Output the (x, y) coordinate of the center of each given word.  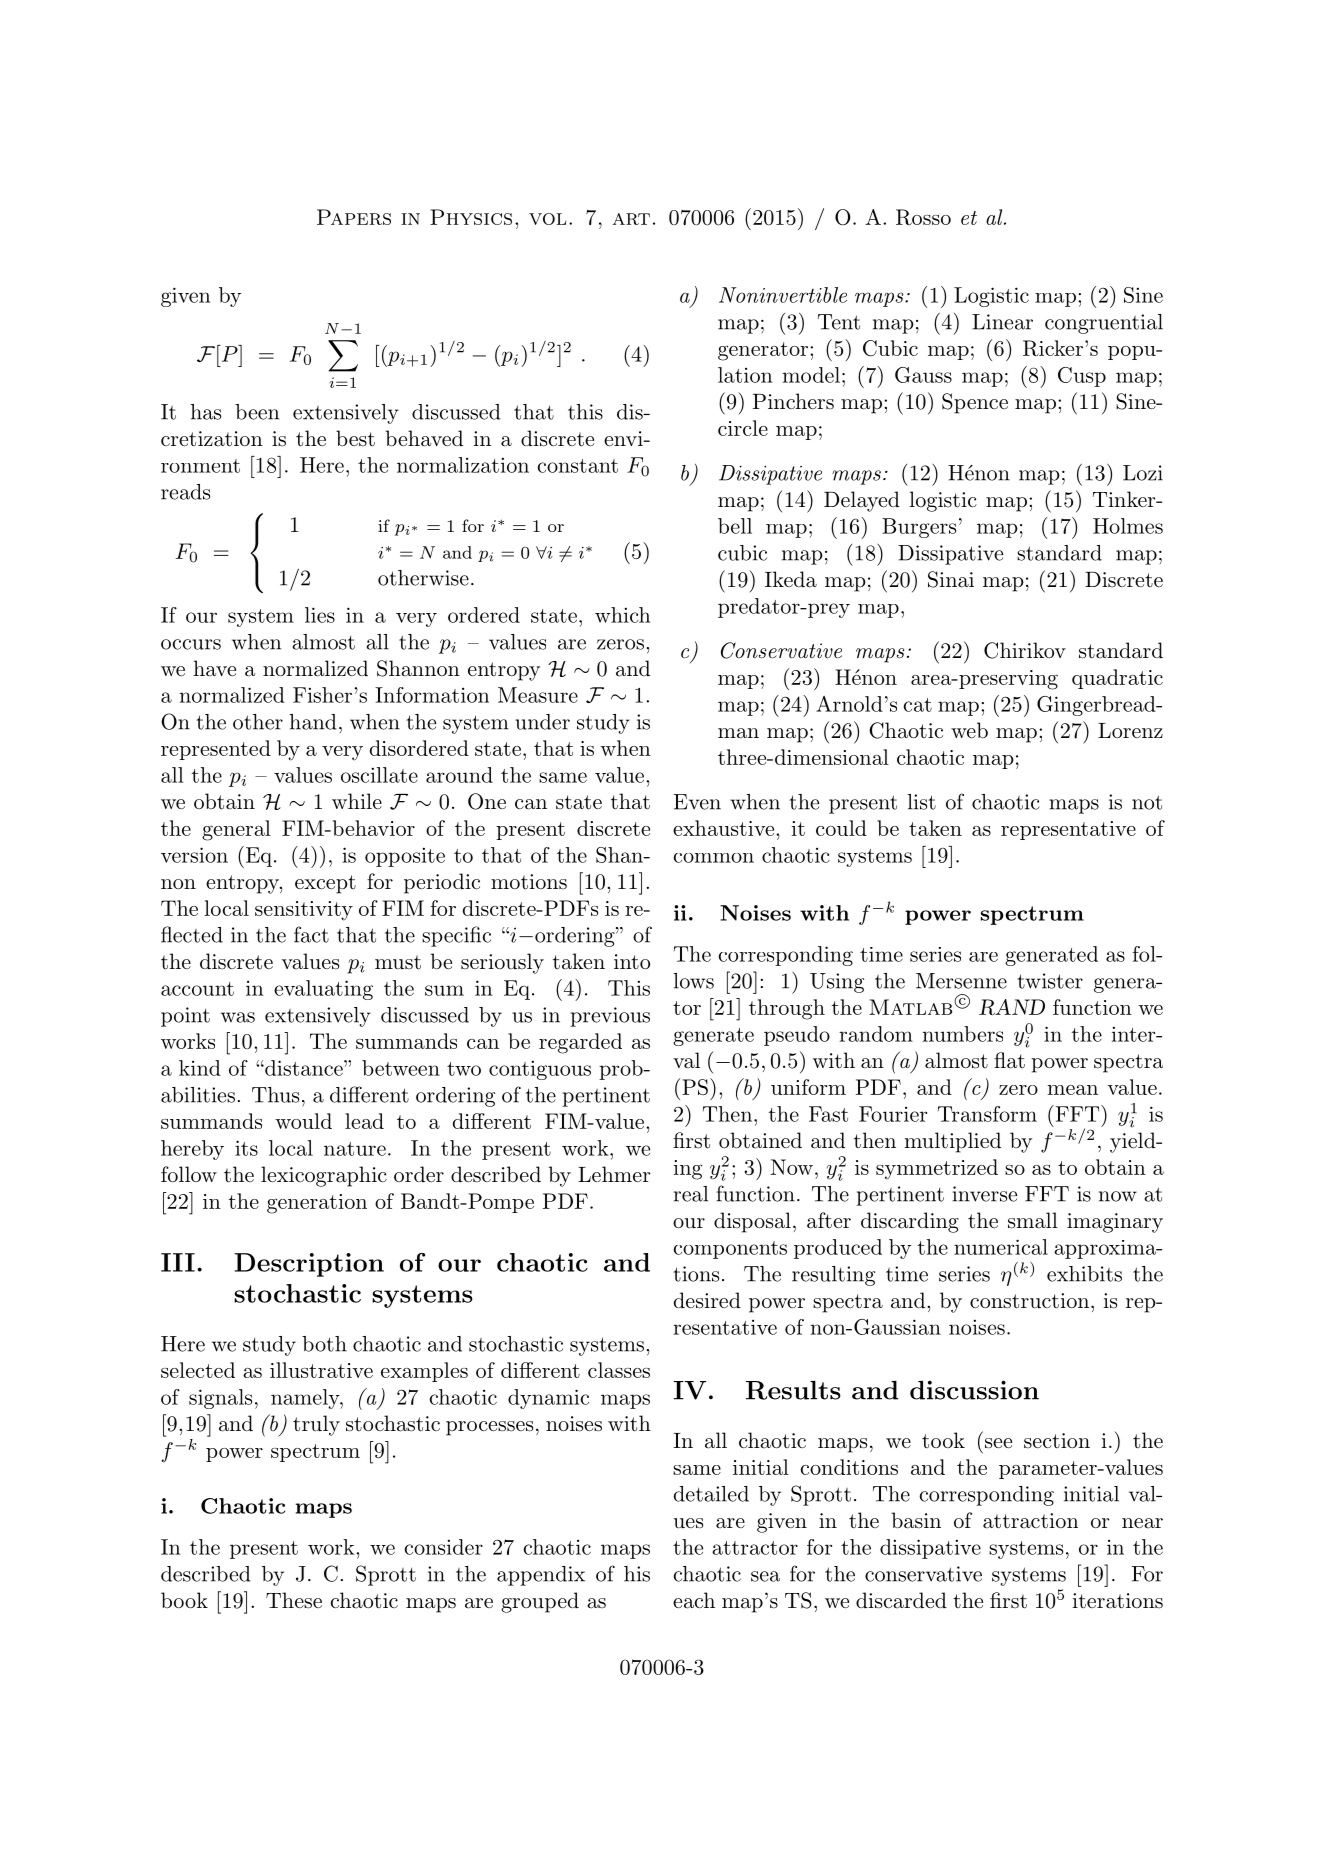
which (622, 615)
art (631, 219)
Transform (987, 1114)
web (969, 730)
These (294, 1600)
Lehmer (614, 1174)
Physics (471, 217)
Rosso (923, 217)
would (303, 1121)
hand (313, 722)
